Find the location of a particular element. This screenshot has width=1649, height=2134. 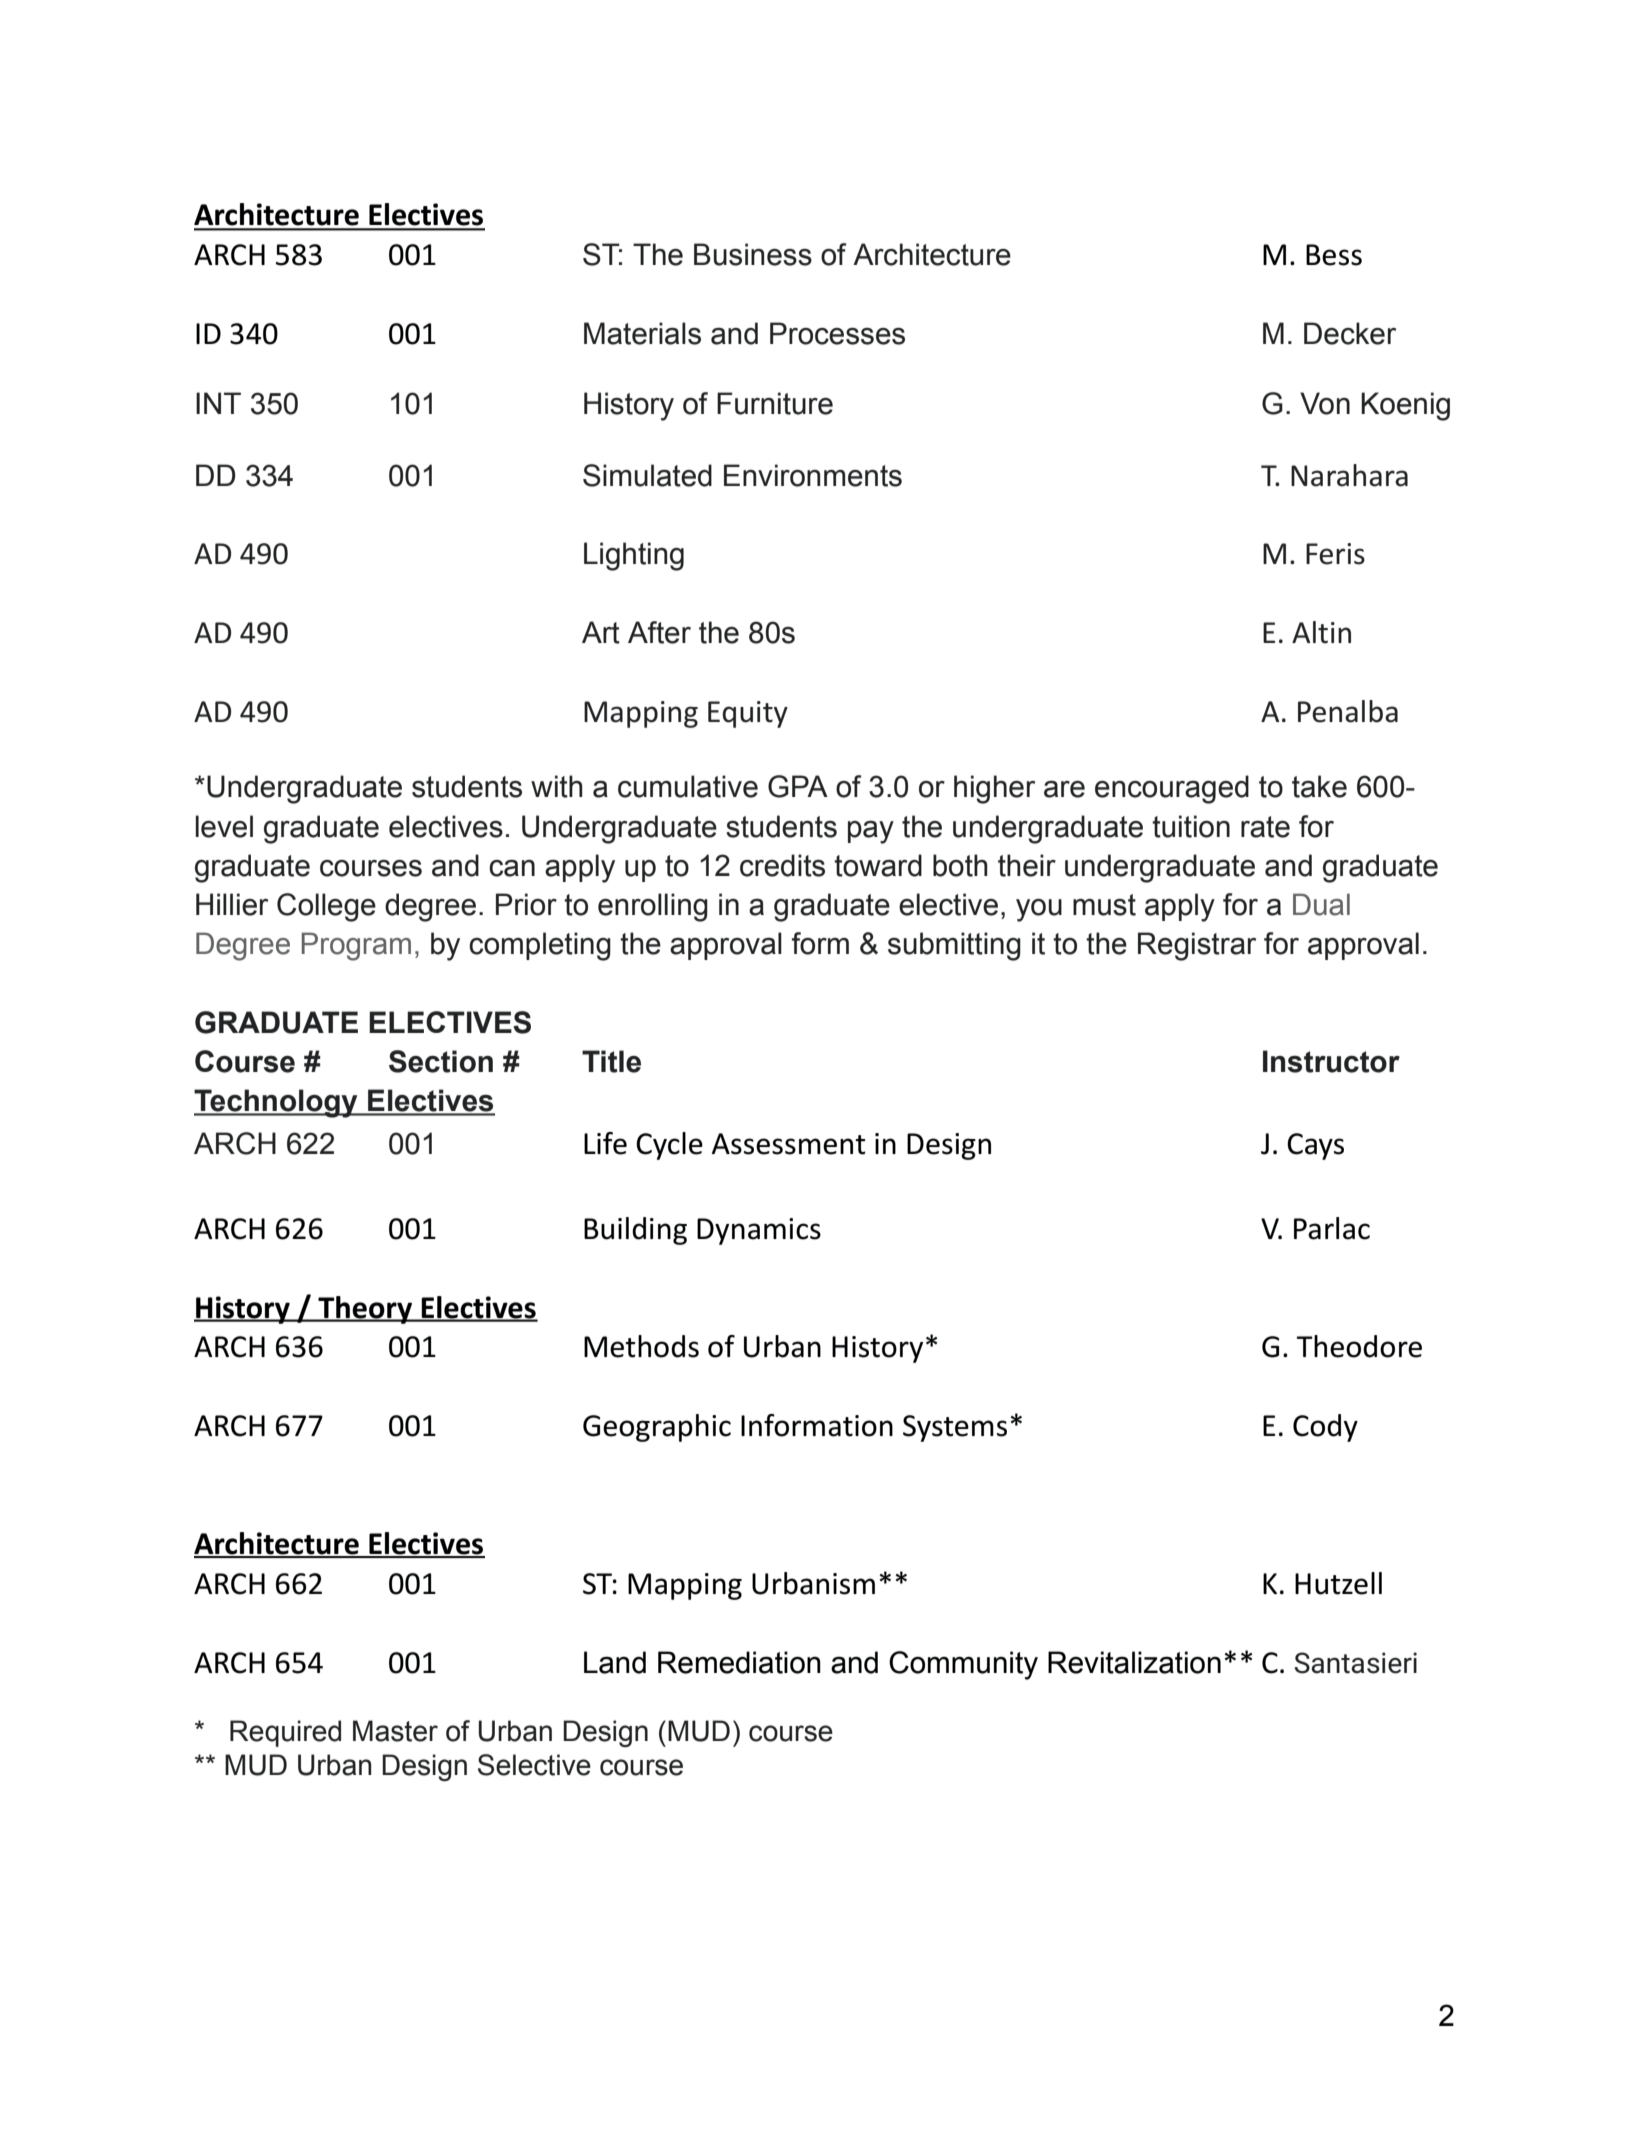

with is located at coordinates (557, 786).
